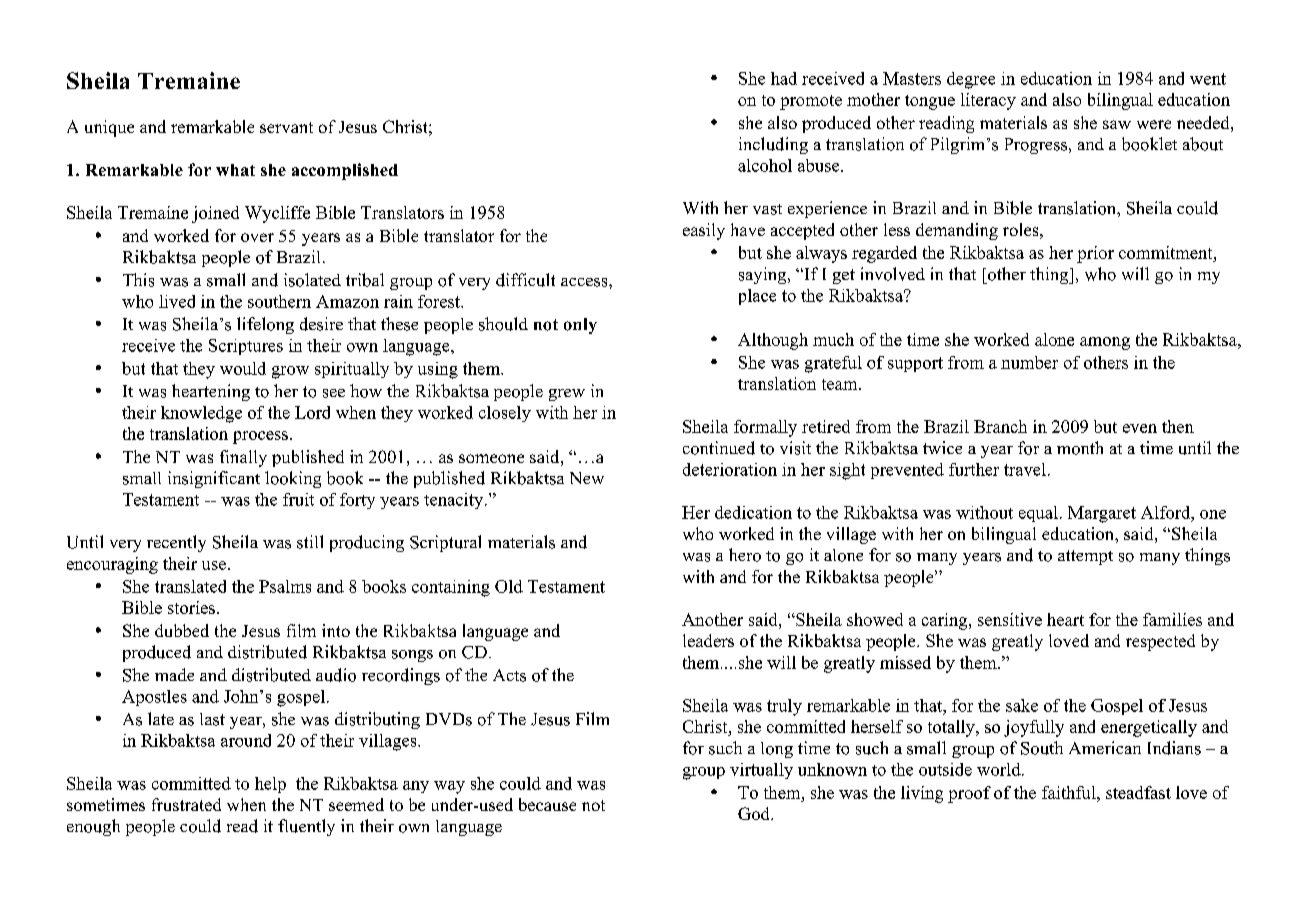  Describe the element at coordinates (784, 78) in the document. I see `had` at that location.
